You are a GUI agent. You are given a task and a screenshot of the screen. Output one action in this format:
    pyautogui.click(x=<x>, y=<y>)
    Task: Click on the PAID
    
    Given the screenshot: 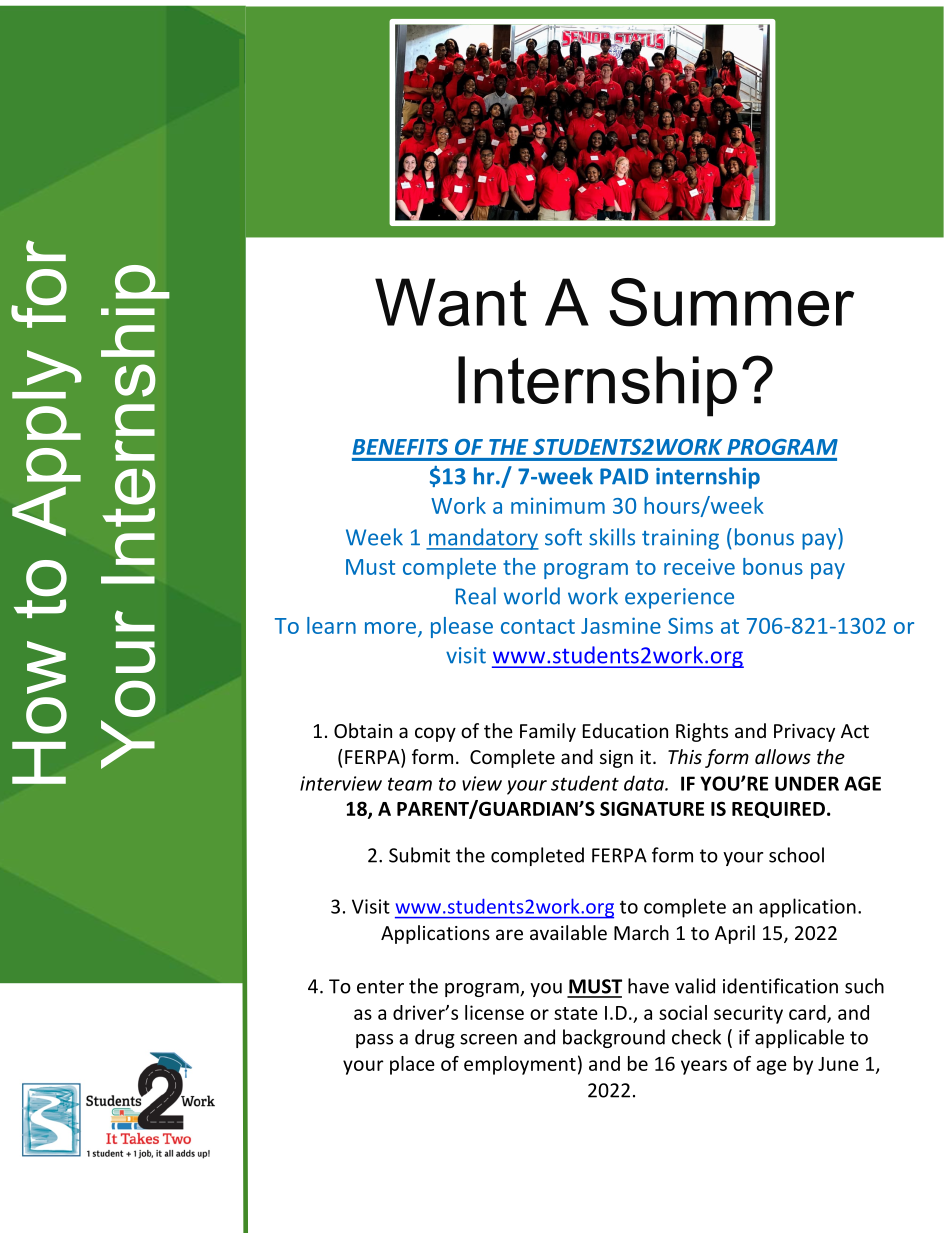 What is the action you would take?
    pyautogui.click(x=624, y=476)
